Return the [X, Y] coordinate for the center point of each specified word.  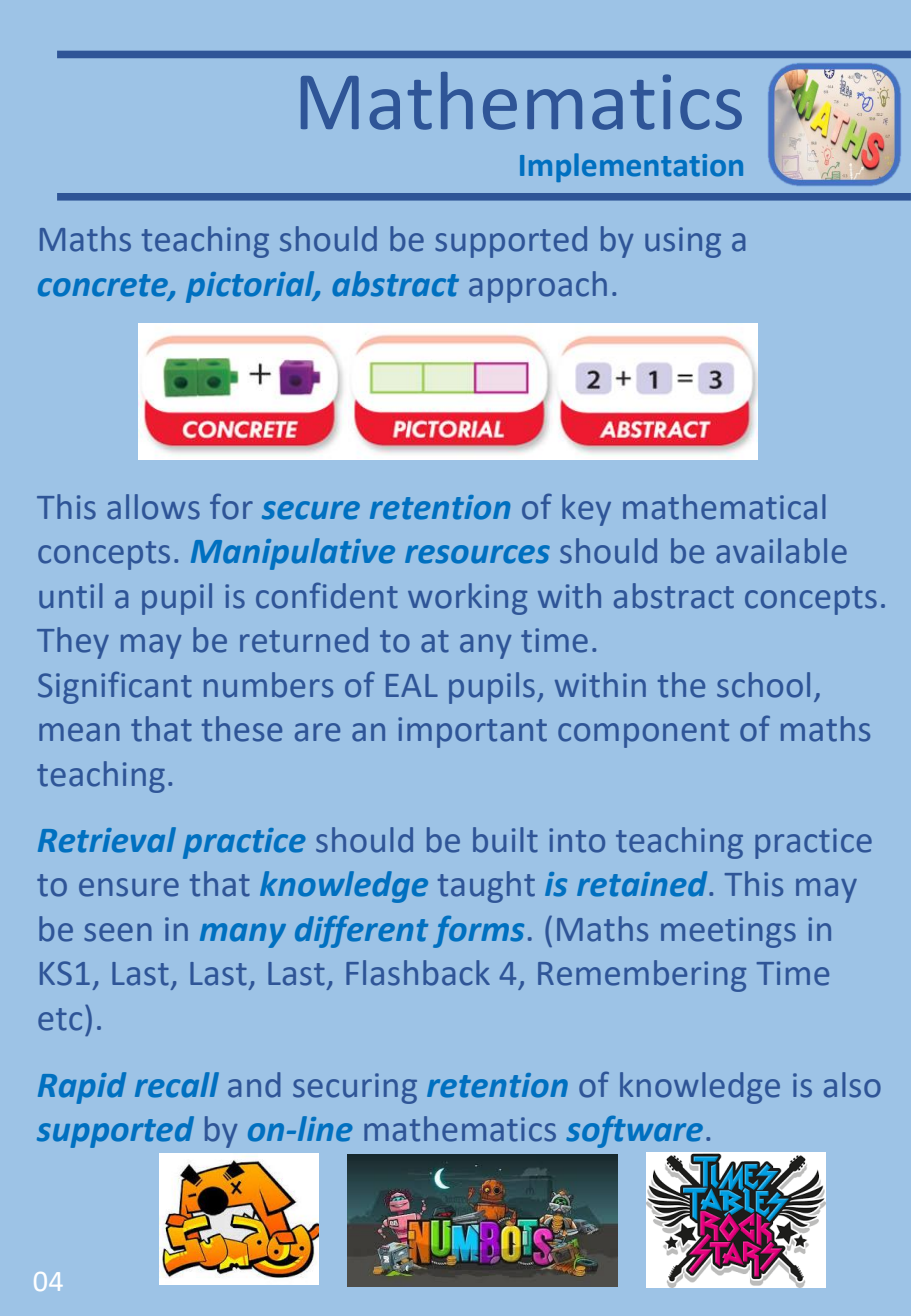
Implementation [631, 167]
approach [538, 287]
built [505, 840]
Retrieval [107, 840]
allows [153, 507]
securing [355, 1088]
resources [477, 554]
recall [177, 1085]
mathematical [724, 507]
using [683, 242]
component [643, 733]
